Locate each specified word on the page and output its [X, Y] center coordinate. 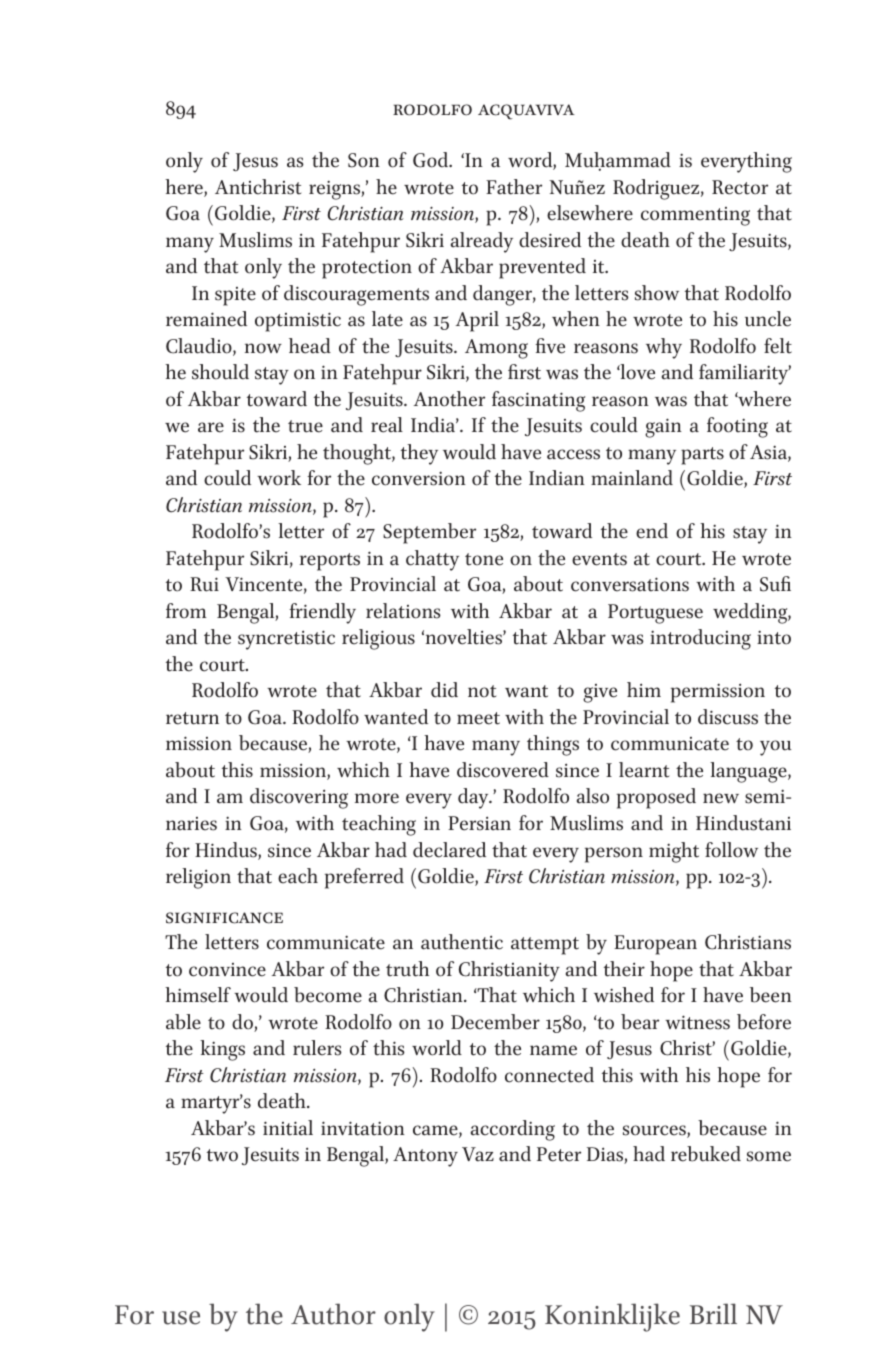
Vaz [478, 1154]
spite [235, 296]
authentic [462, 942]
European [655, 945]
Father [514, 187]
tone [484, 559]
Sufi [775, 584]
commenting [695, 216]
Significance [224, 918]
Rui [204, 584]
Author [333, 1314]
